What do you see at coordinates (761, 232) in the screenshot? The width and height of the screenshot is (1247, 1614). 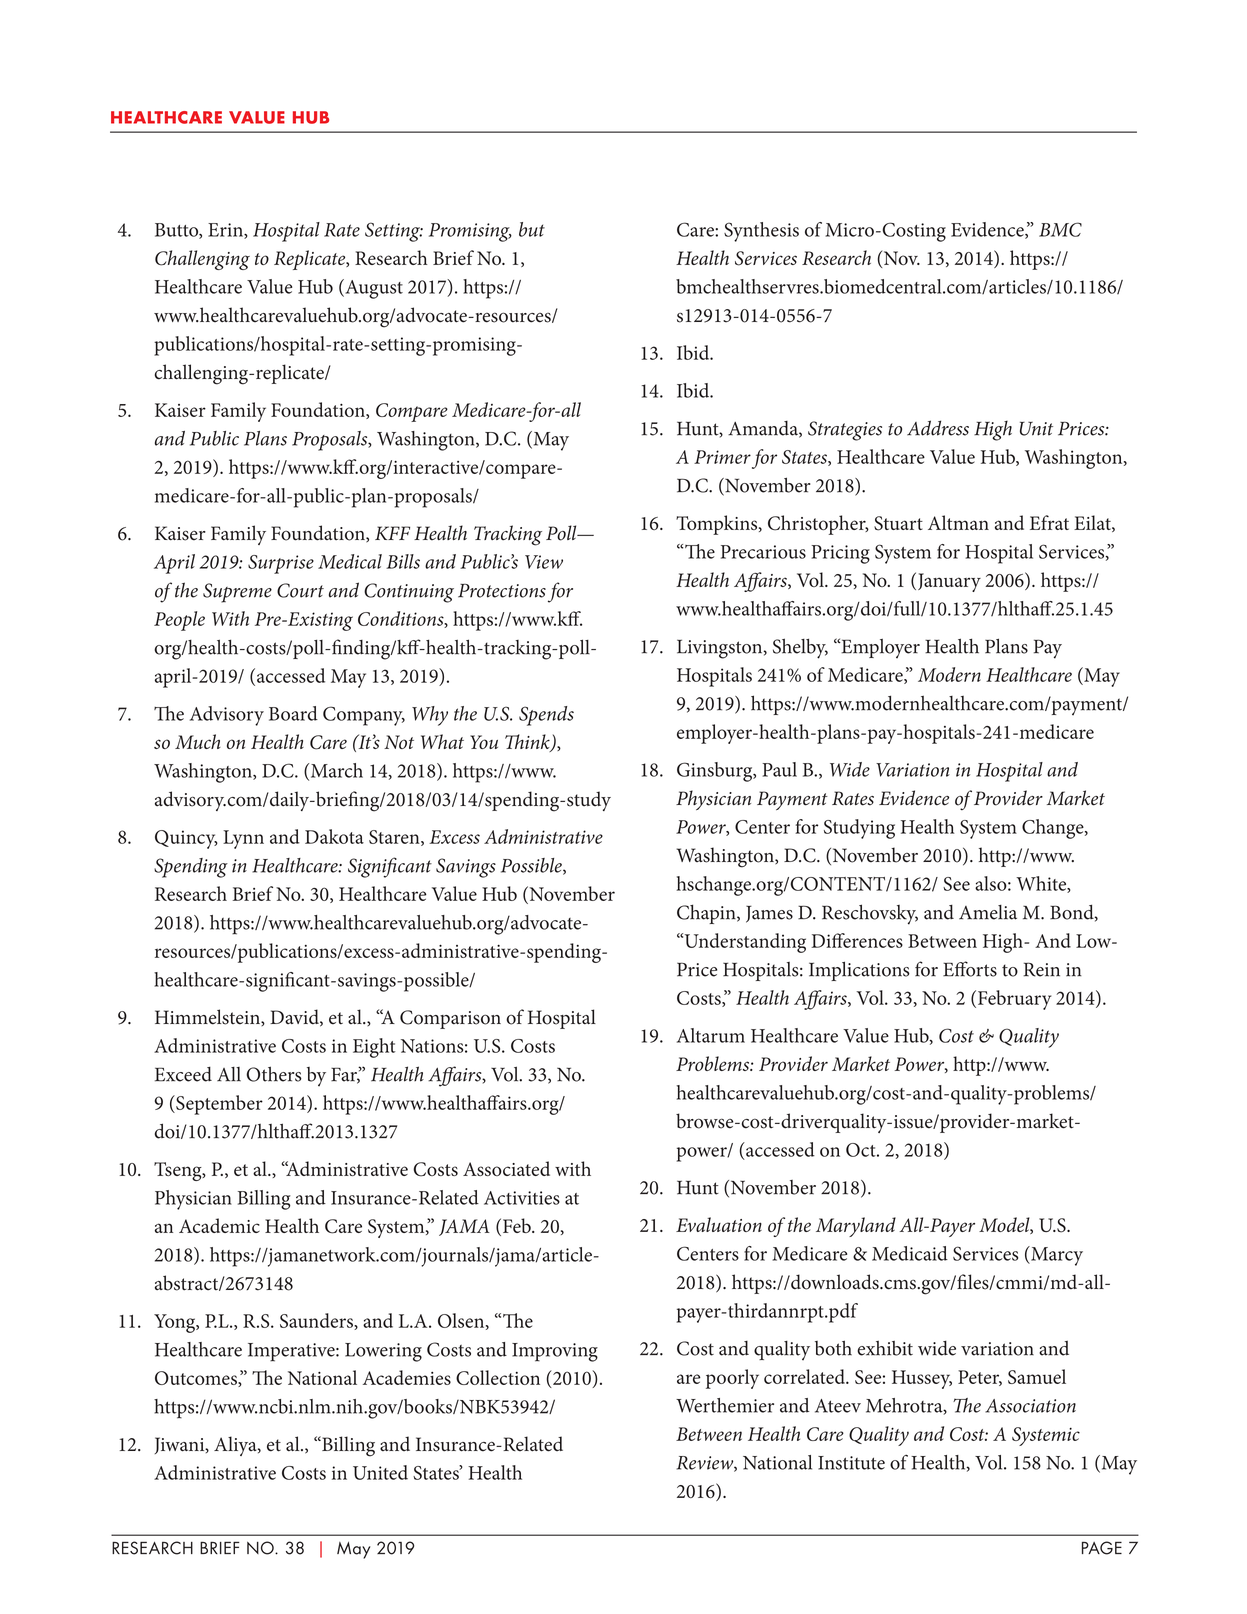 I see `Synthesis` at bounding box center [761, 232].
